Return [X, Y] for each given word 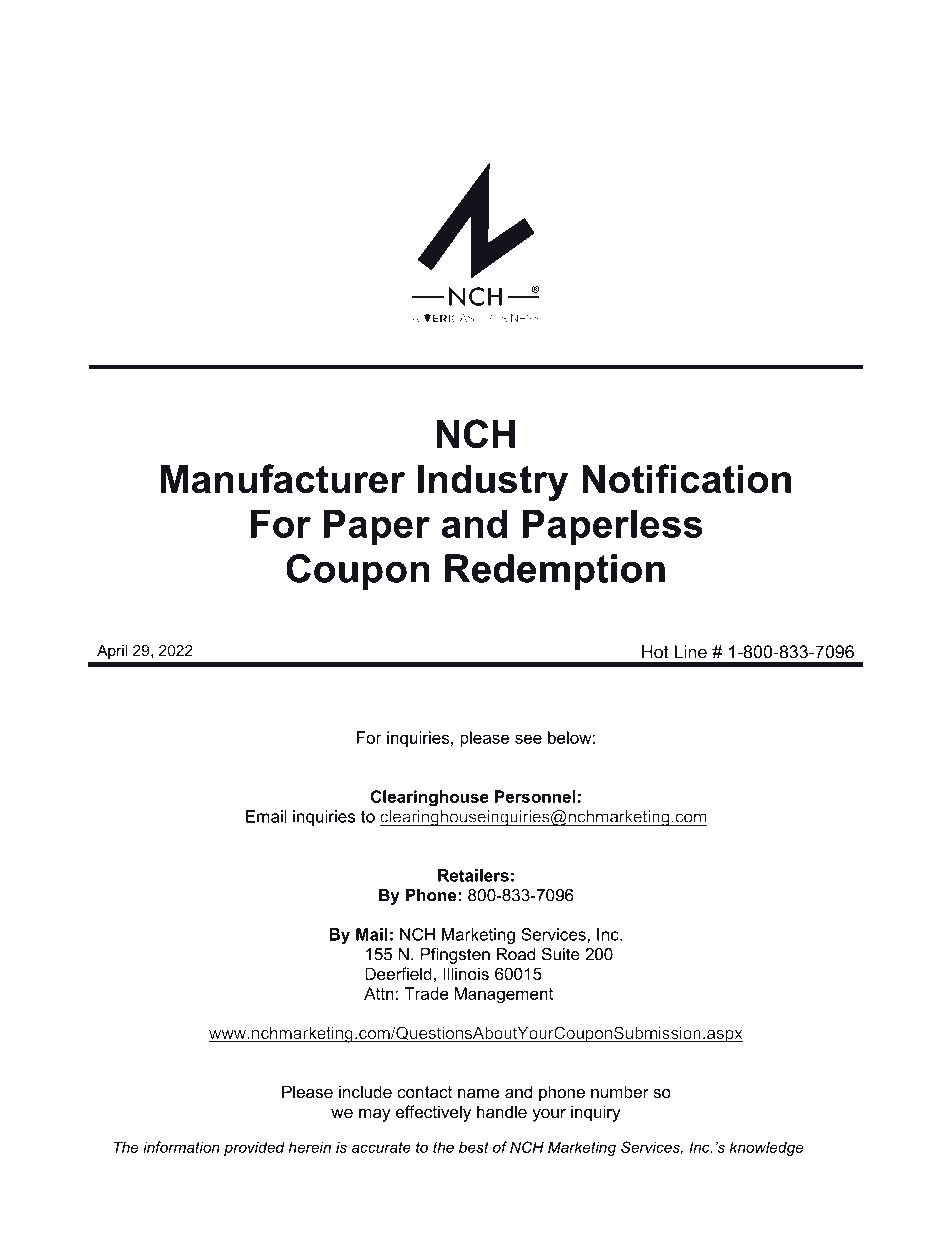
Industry [493, 483]
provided [254, 1148]
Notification [686, 478]
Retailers [473, 875]
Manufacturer [283, 478]
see [528, 739]
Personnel [535, 796]
